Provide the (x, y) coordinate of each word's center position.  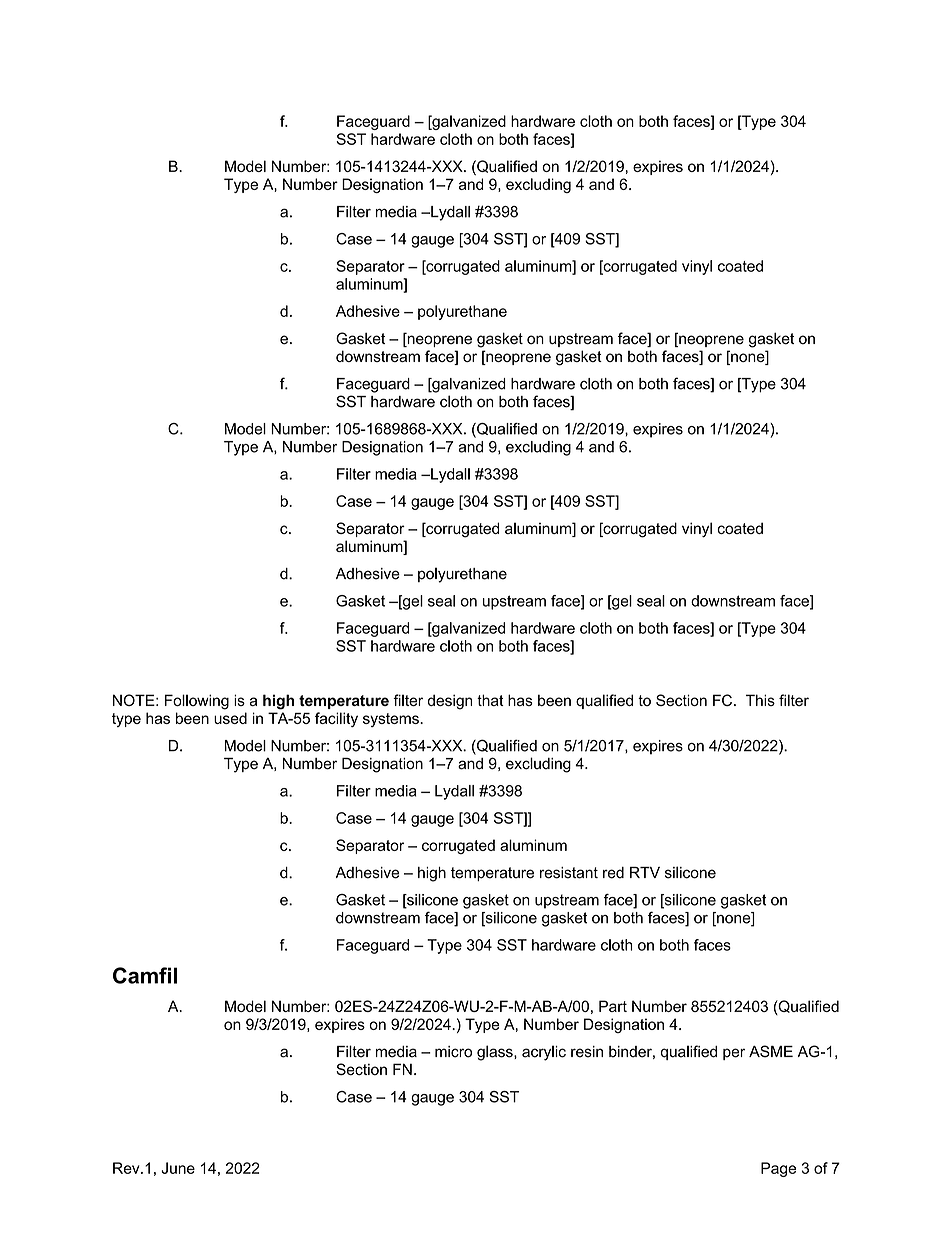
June (178, 1168)
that (490, 700)
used (230, 718)
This (760, 700)
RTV (645, 872)
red (613, 873)
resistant (569, 873)
